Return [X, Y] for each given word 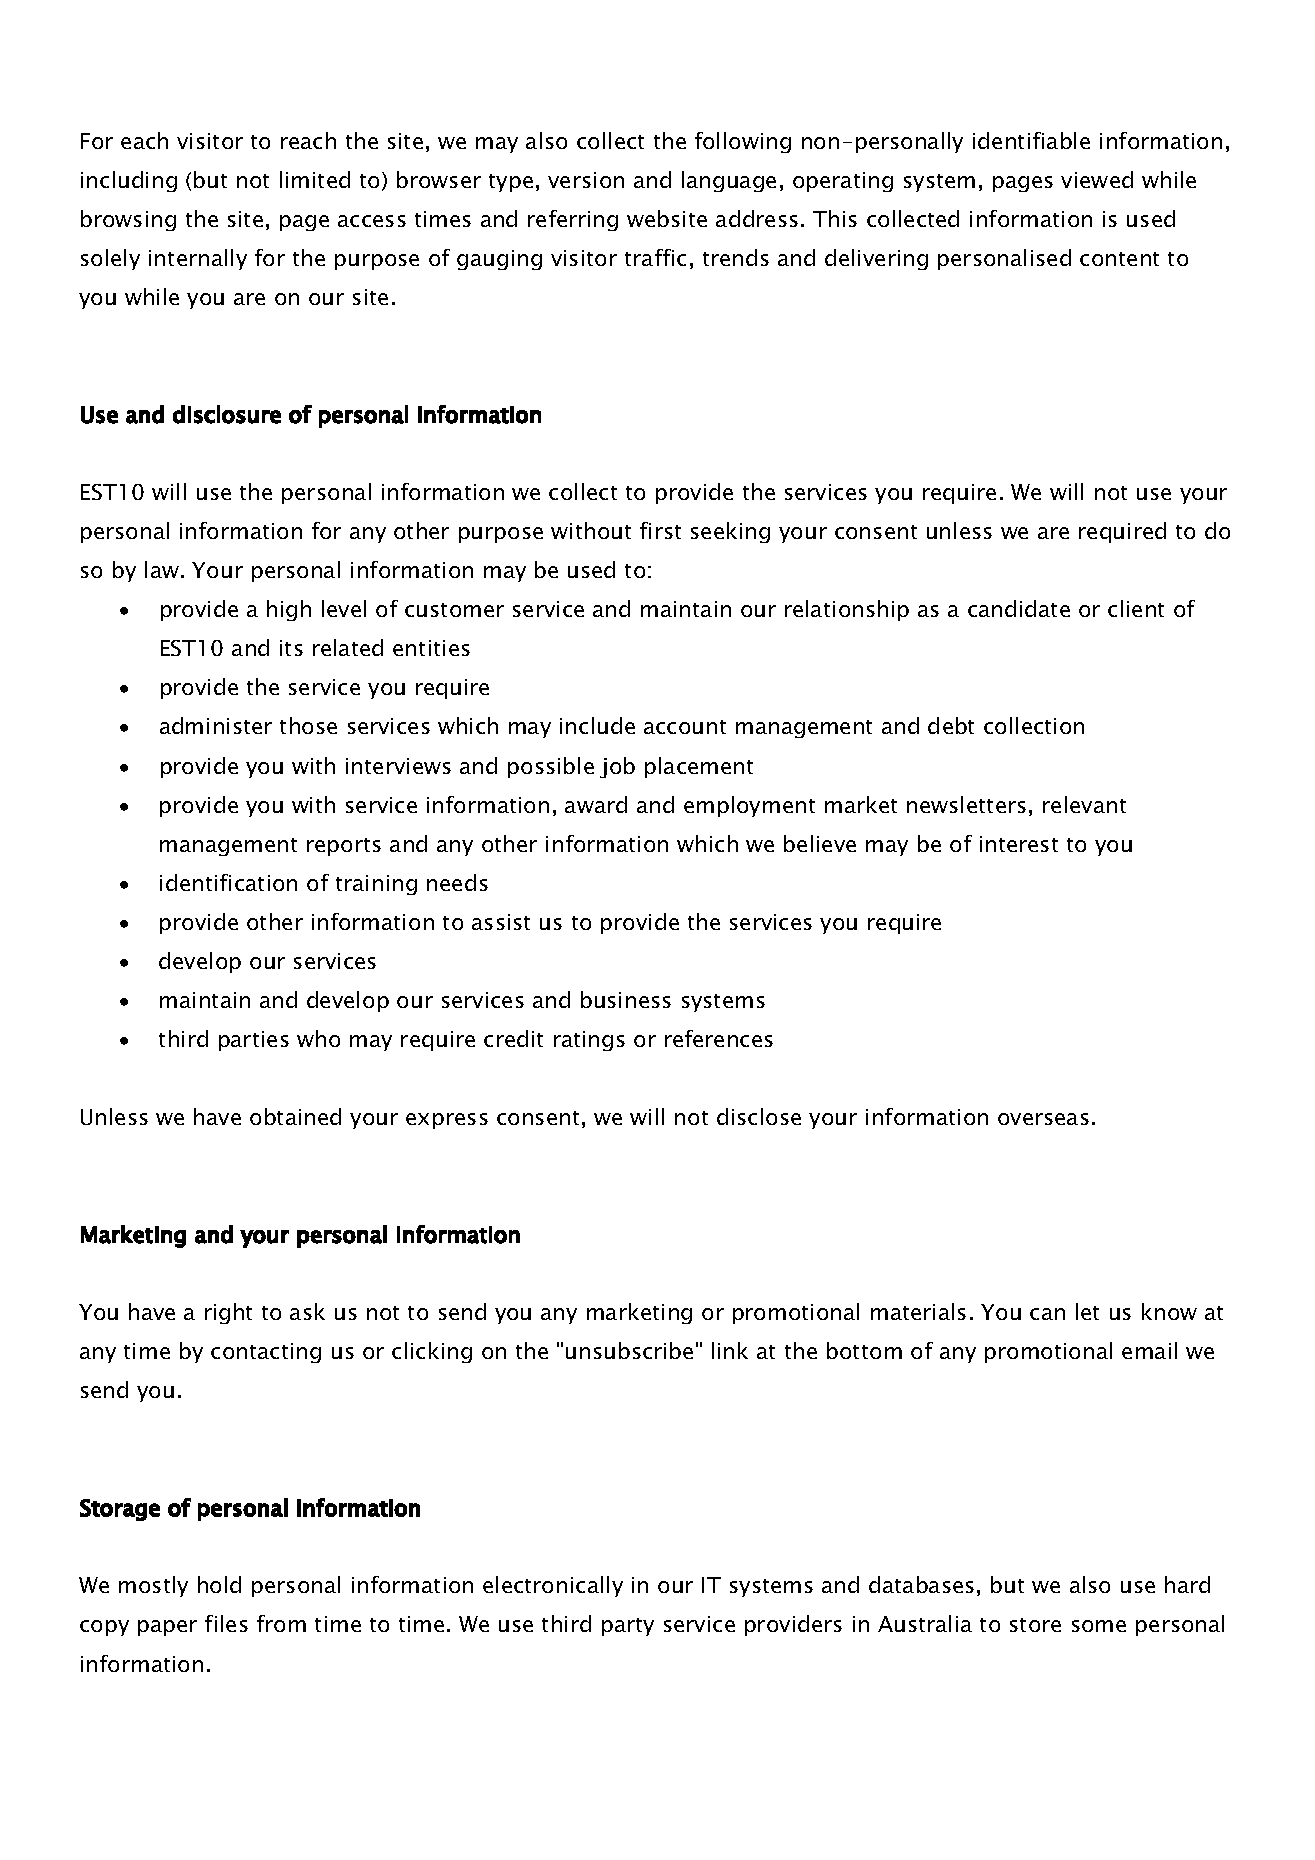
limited [315, 179]
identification [228, 882]
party [628, 1627]
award [596, 804]
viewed [1097, 179]
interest [1019, 844]
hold [219, 1584]
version [586, 180]
